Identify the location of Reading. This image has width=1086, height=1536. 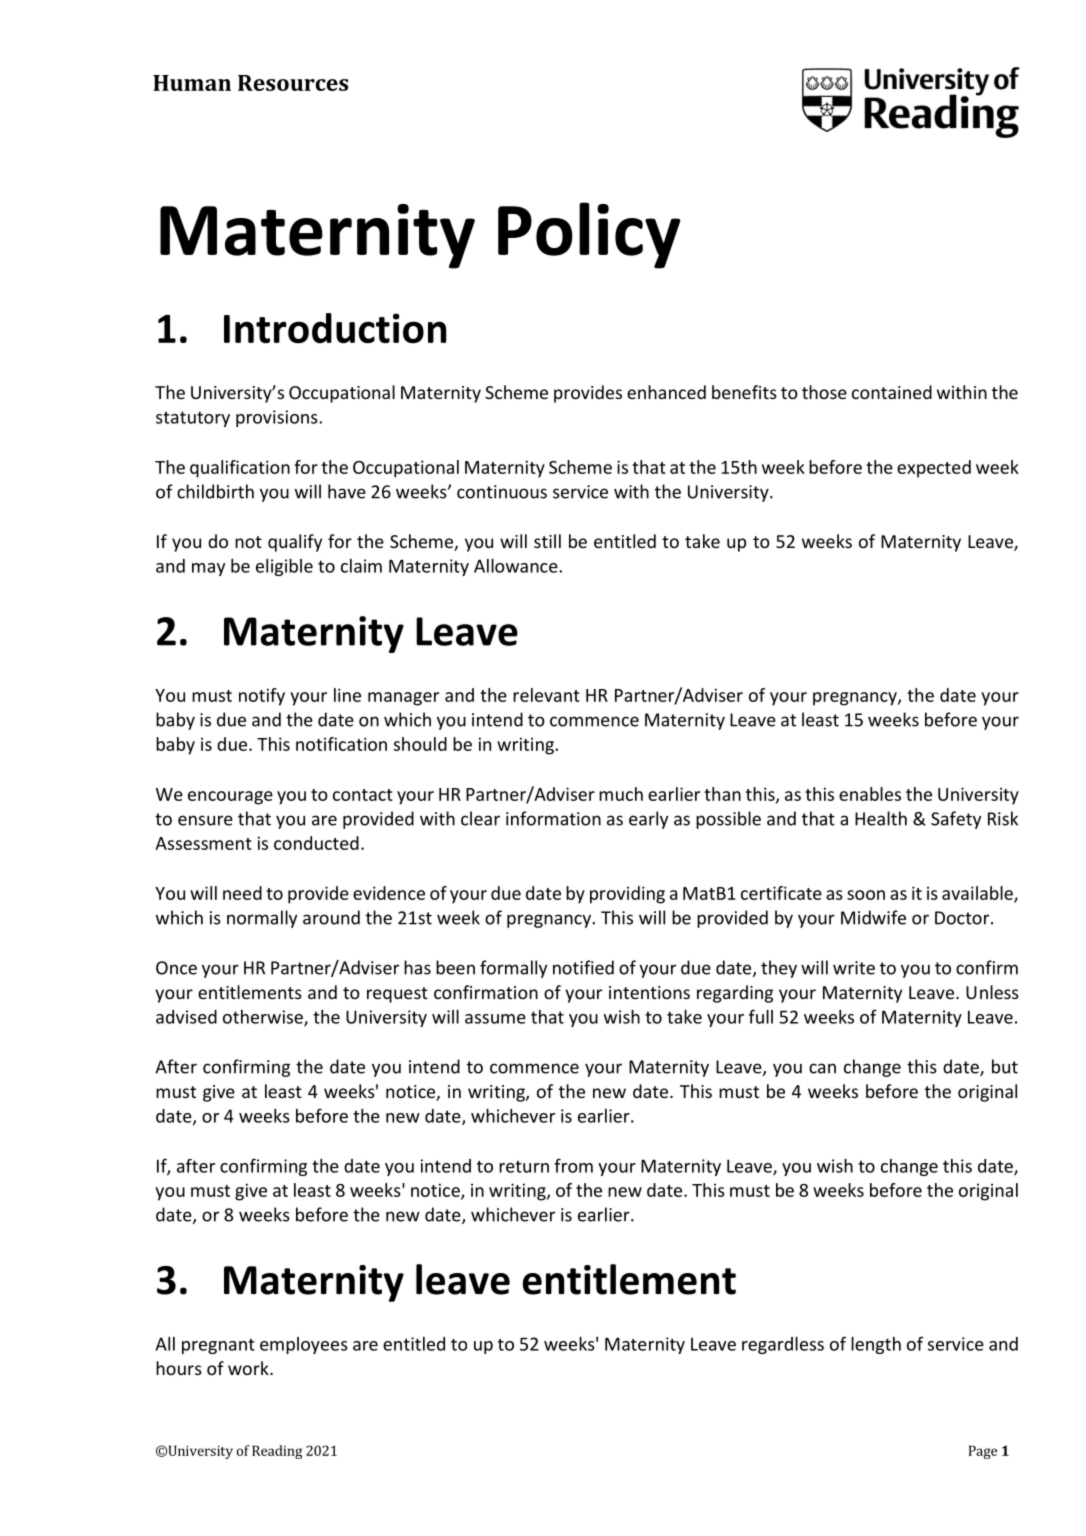
(277, 1452).
